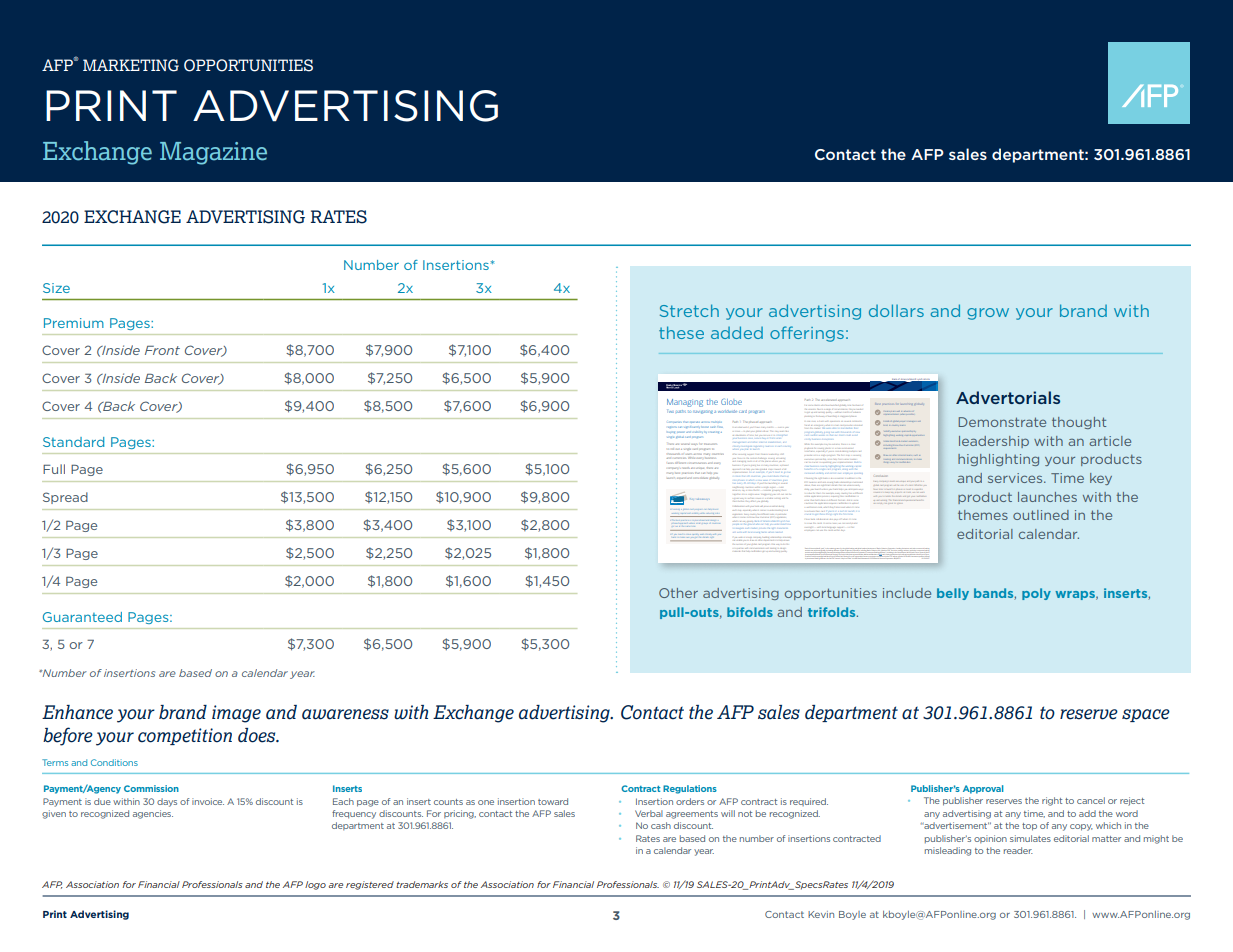  I want to click on Stretch, so click(689, 310).
